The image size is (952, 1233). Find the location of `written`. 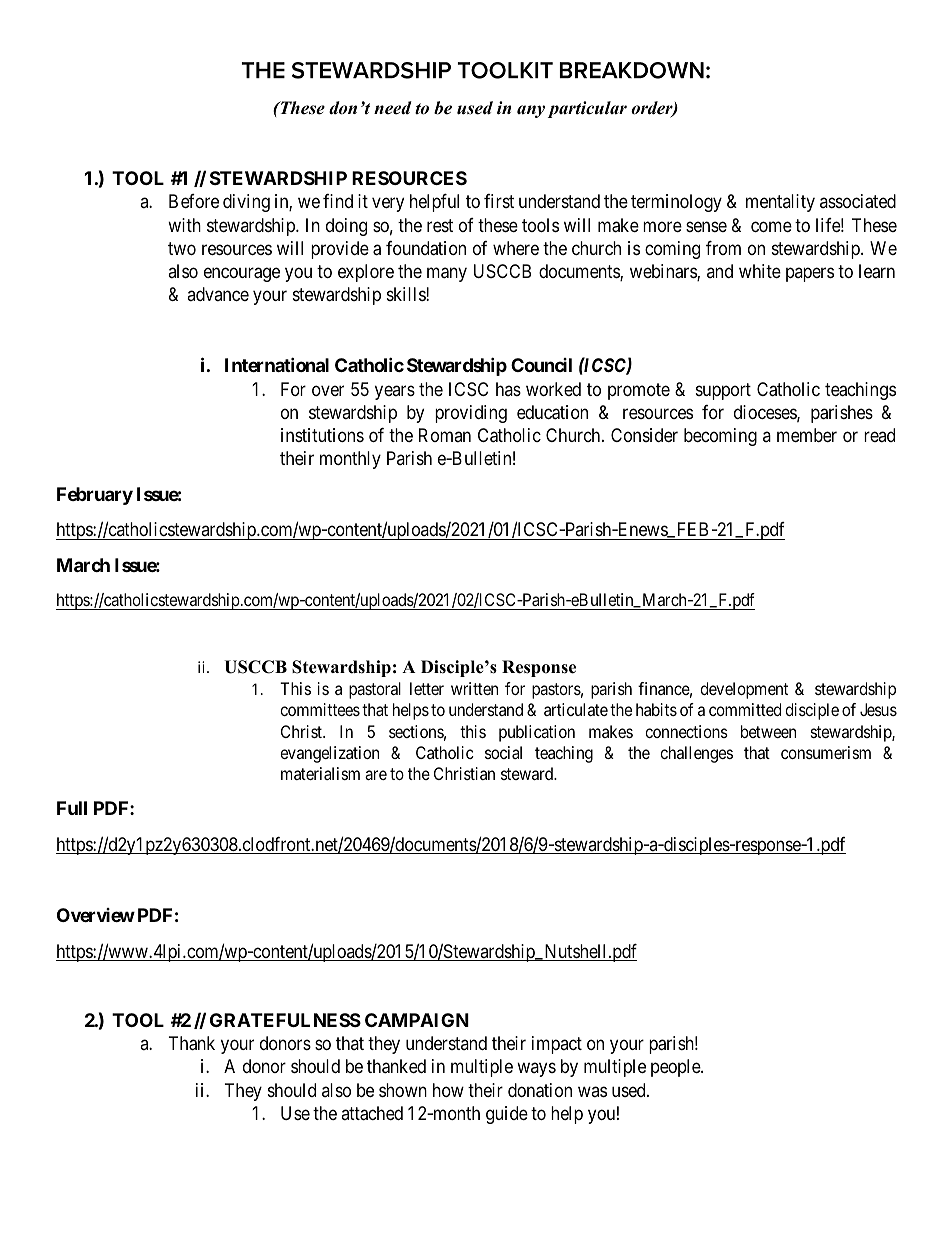

written is located at coordinates (474, 688).
